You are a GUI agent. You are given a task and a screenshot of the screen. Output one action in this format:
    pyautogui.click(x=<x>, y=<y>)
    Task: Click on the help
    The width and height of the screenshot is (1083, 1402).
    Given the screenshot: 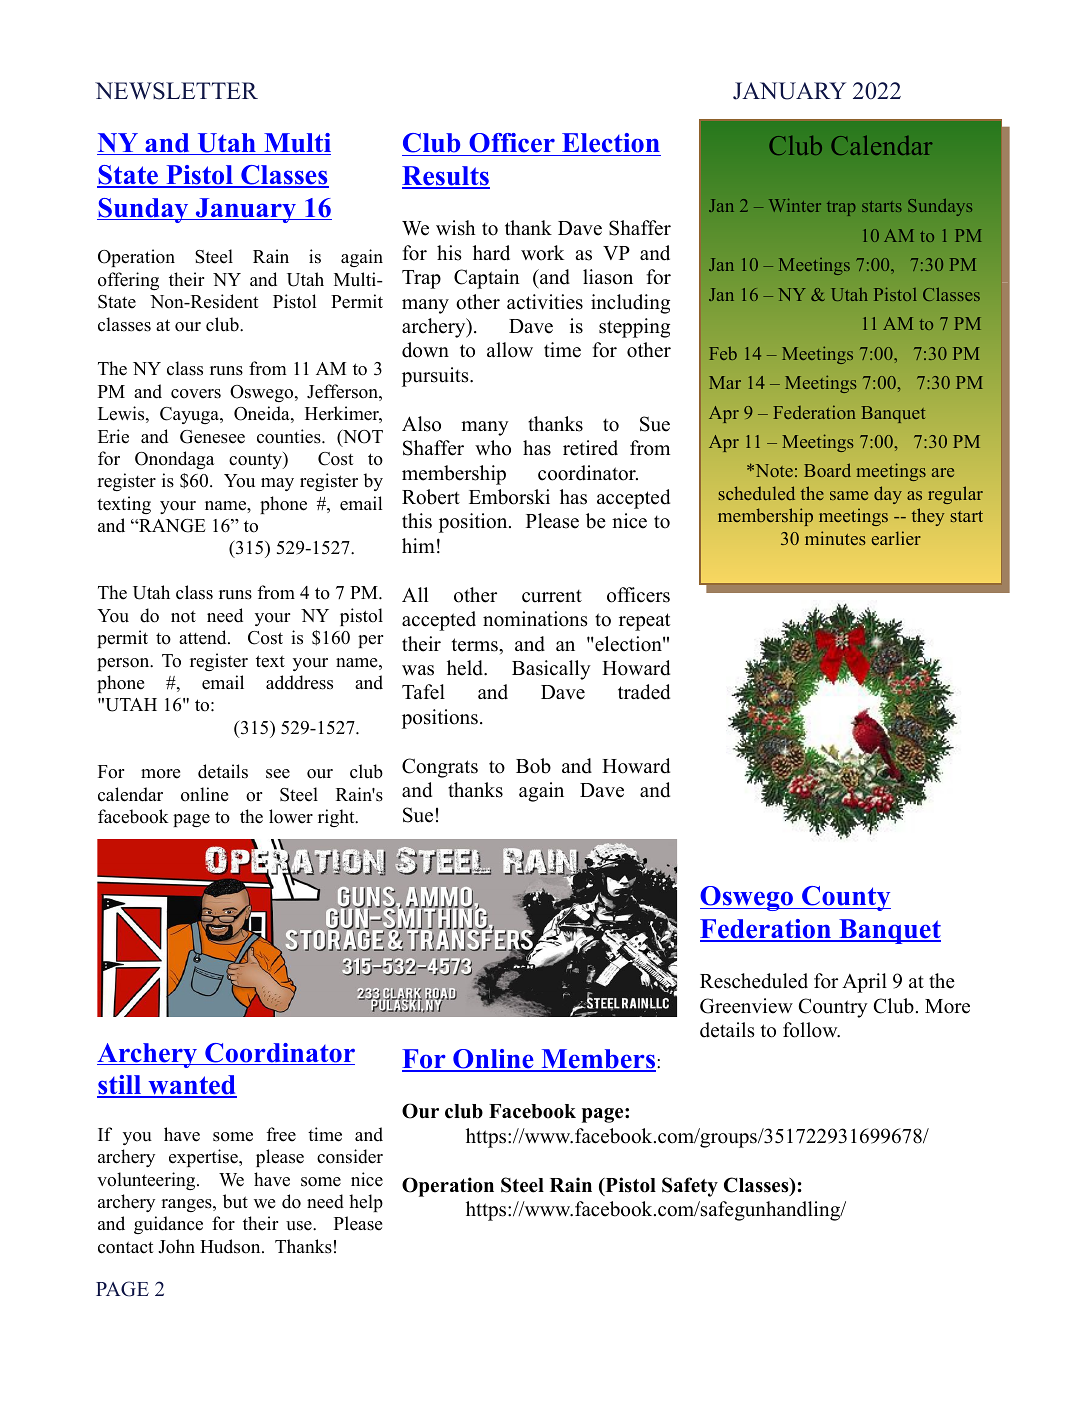 What is the action you would take?
    pyautogui.click(x=366, y=1203)
